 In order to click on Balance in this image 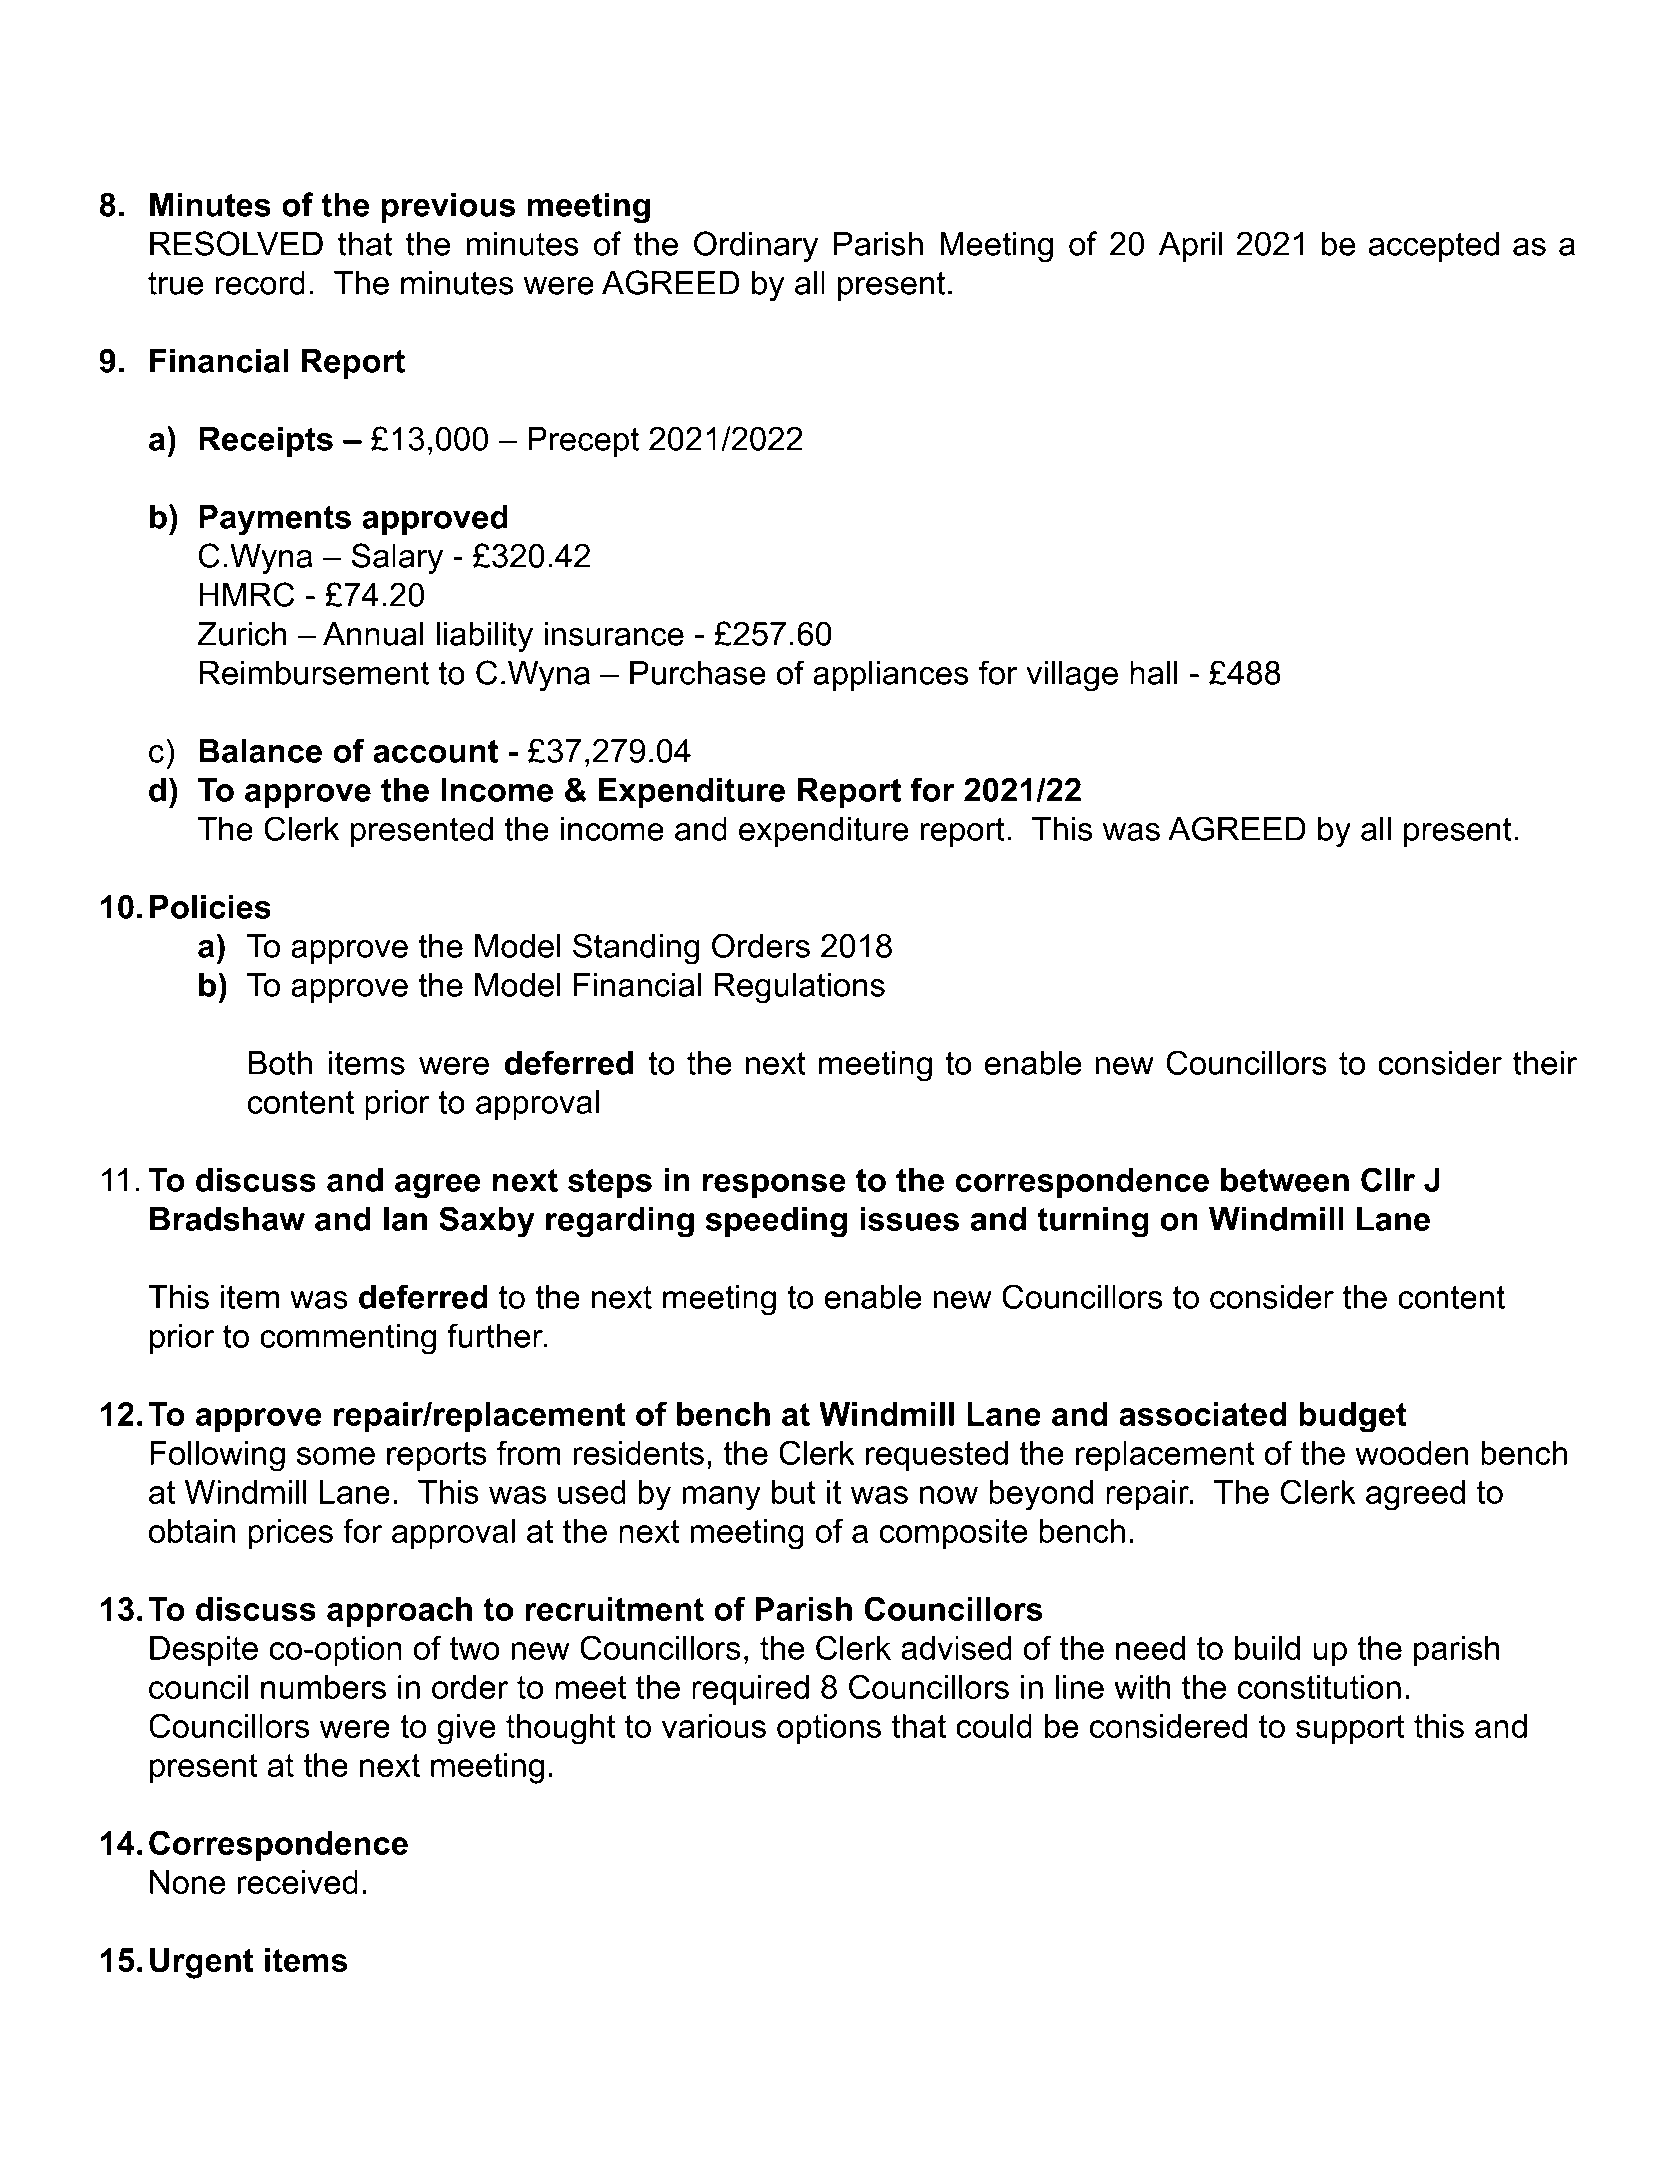, I will do `click(260, 751)`.
